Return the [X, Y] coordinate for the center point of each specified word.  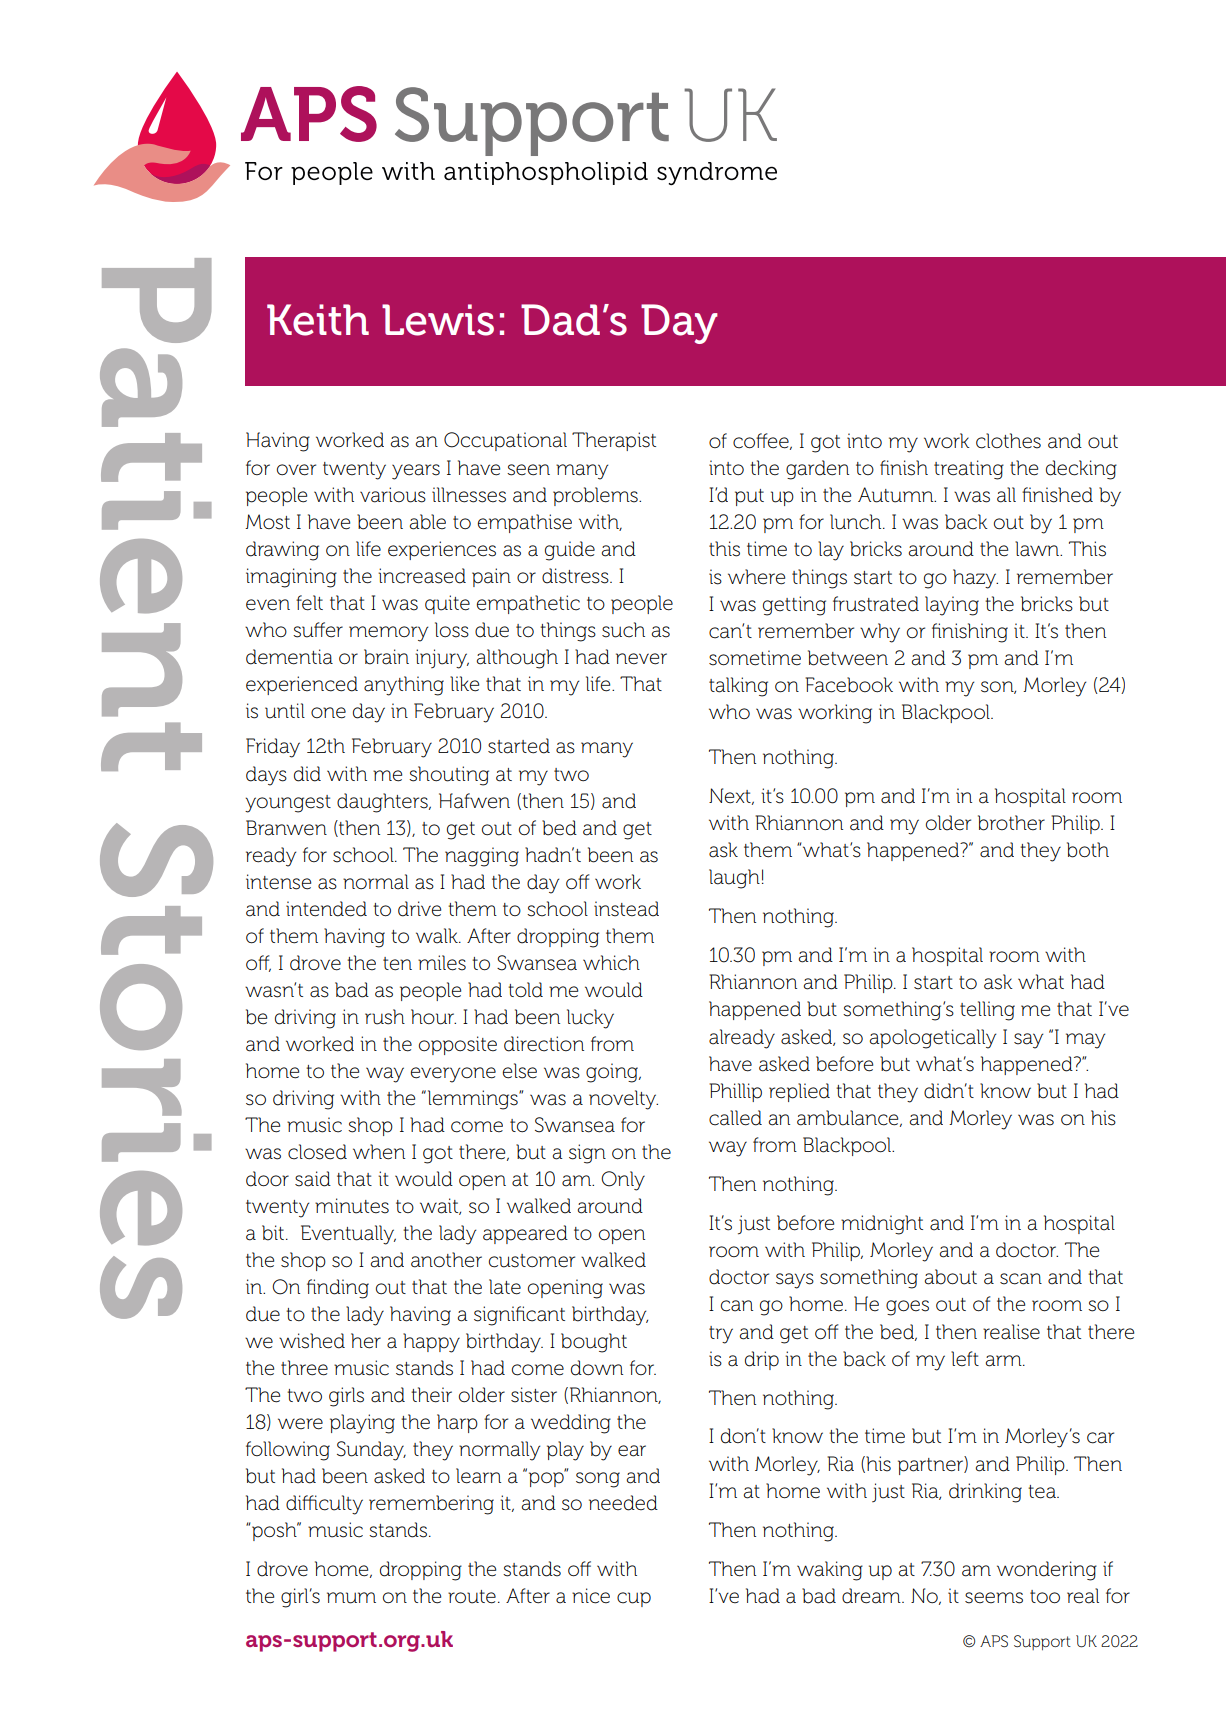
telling [987, 1011]
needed [623, 1503]
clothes [1008, 441]
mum [351, 1598]
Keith [318, 320]
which [611, 963]
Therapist [614, 441]
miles [442, 963]
